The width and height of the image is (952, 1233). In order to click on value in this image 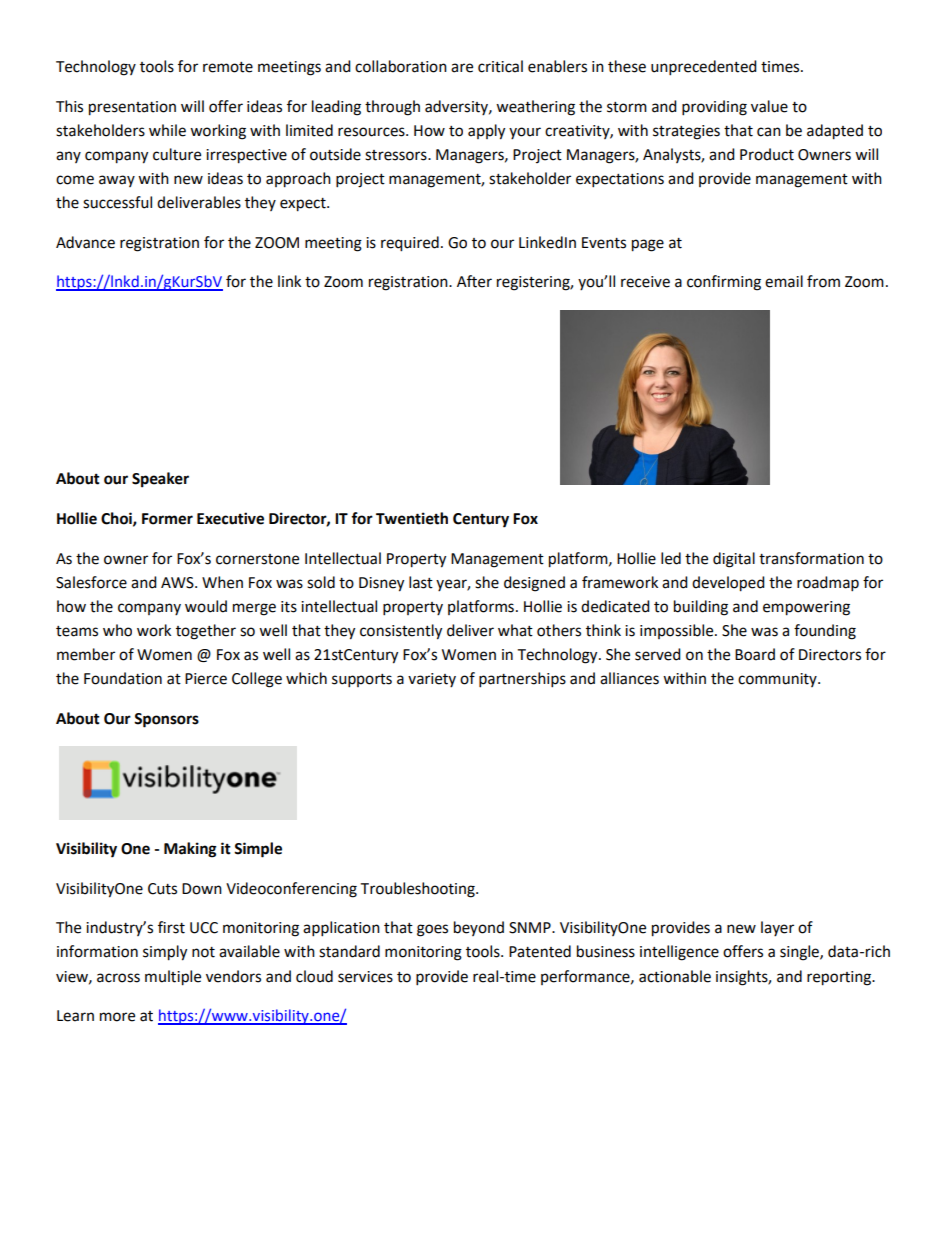, I will do `click(769, 106)`.
